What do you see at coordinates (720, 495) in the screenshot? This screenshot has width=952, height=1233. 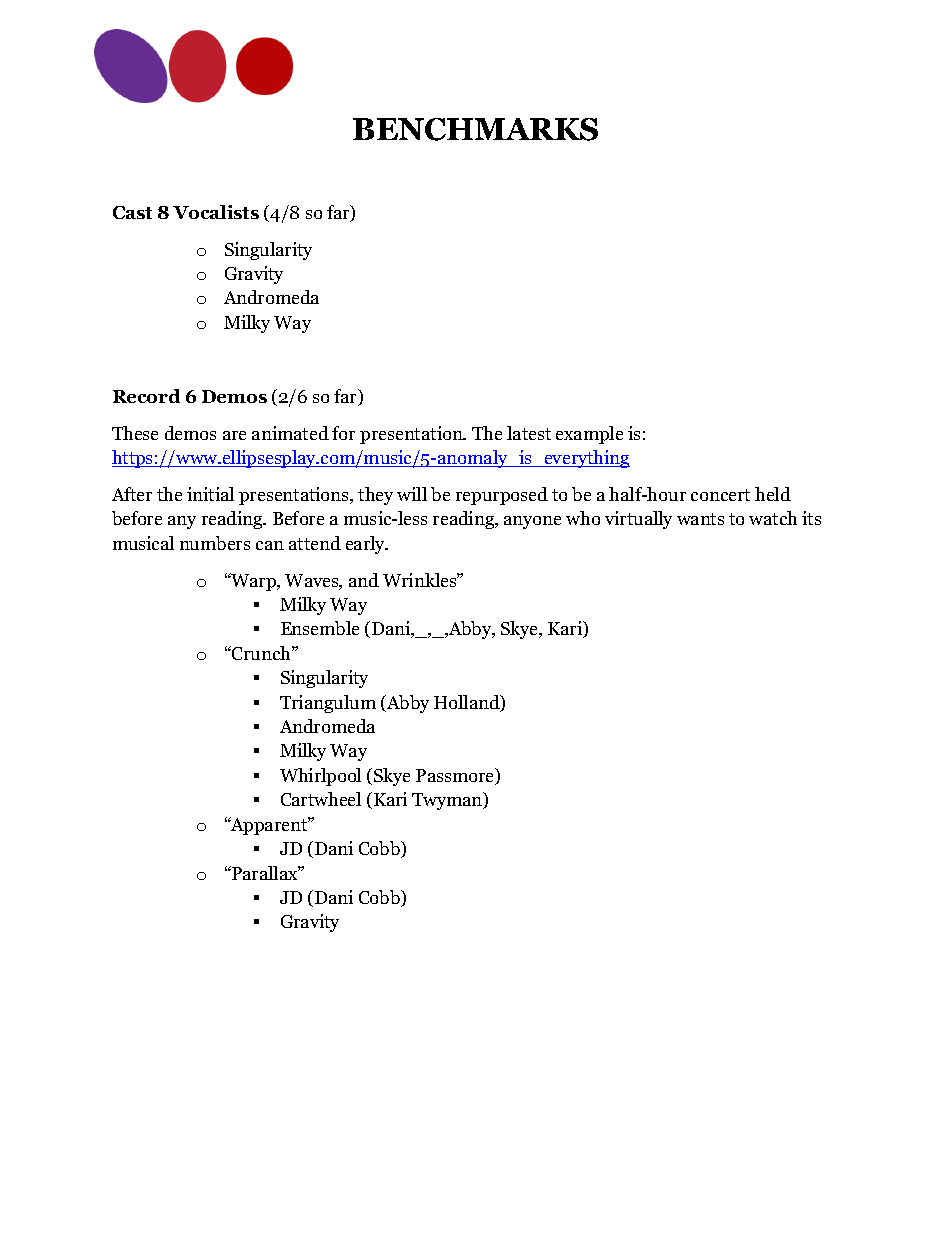 I see `concert` at bounding box center [720, 495].
